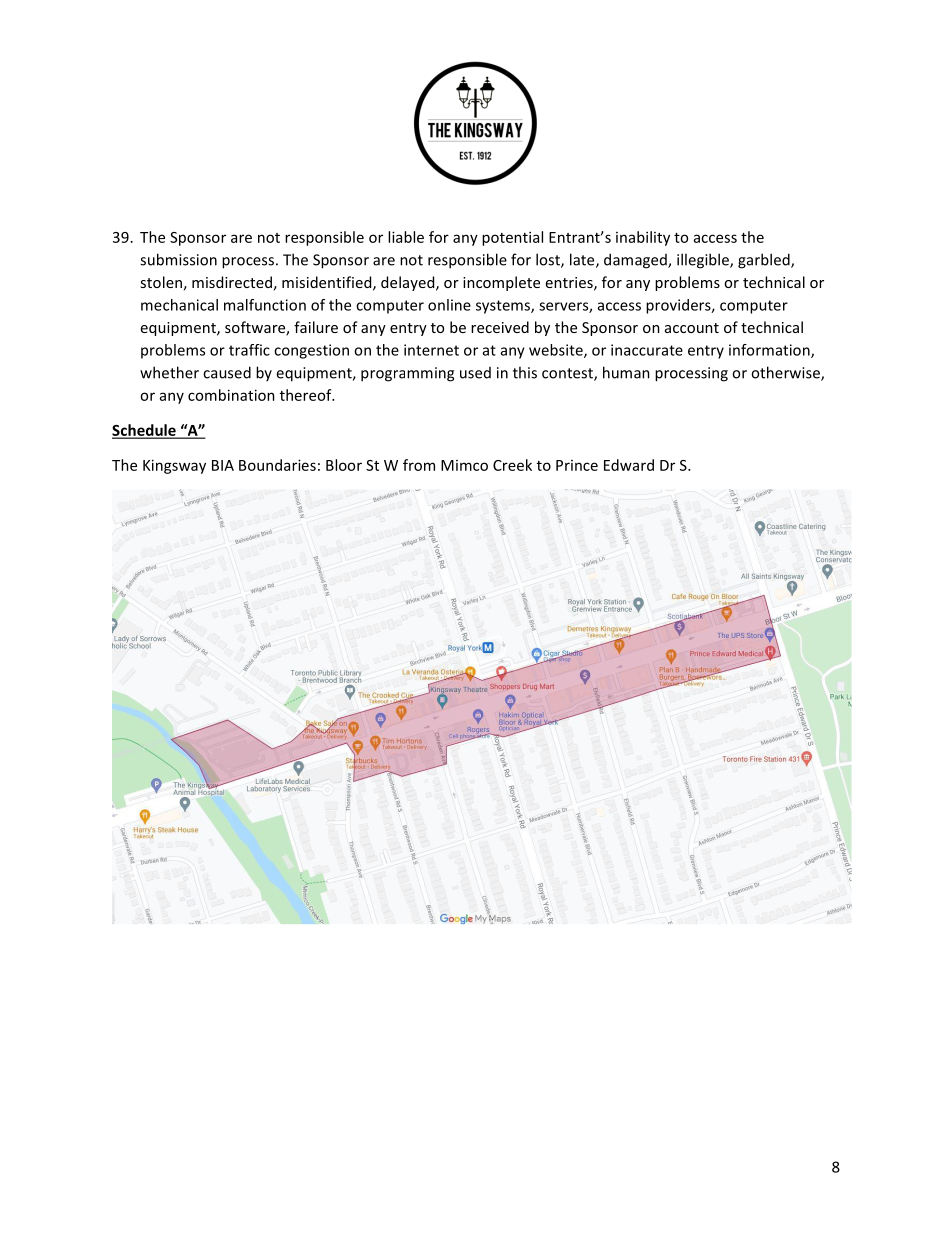 The width and height of the document is (952, 1233). What do you see at coordinates (786, 373) in the document?
I see `otherwise` at bounding box center [786, 373].
